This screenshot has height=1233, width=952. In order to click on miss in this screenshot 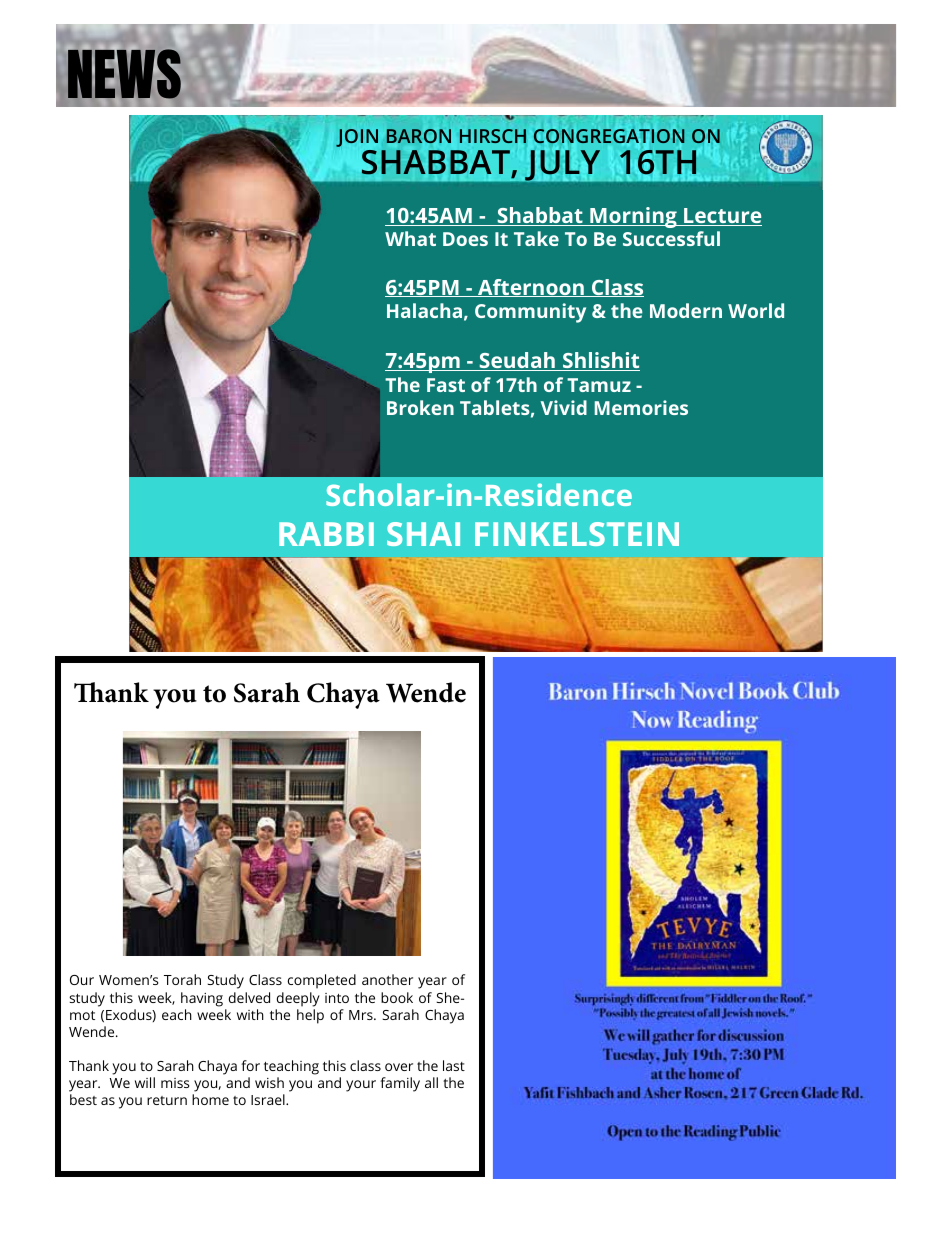, I will do `click(175, 1083)`.
